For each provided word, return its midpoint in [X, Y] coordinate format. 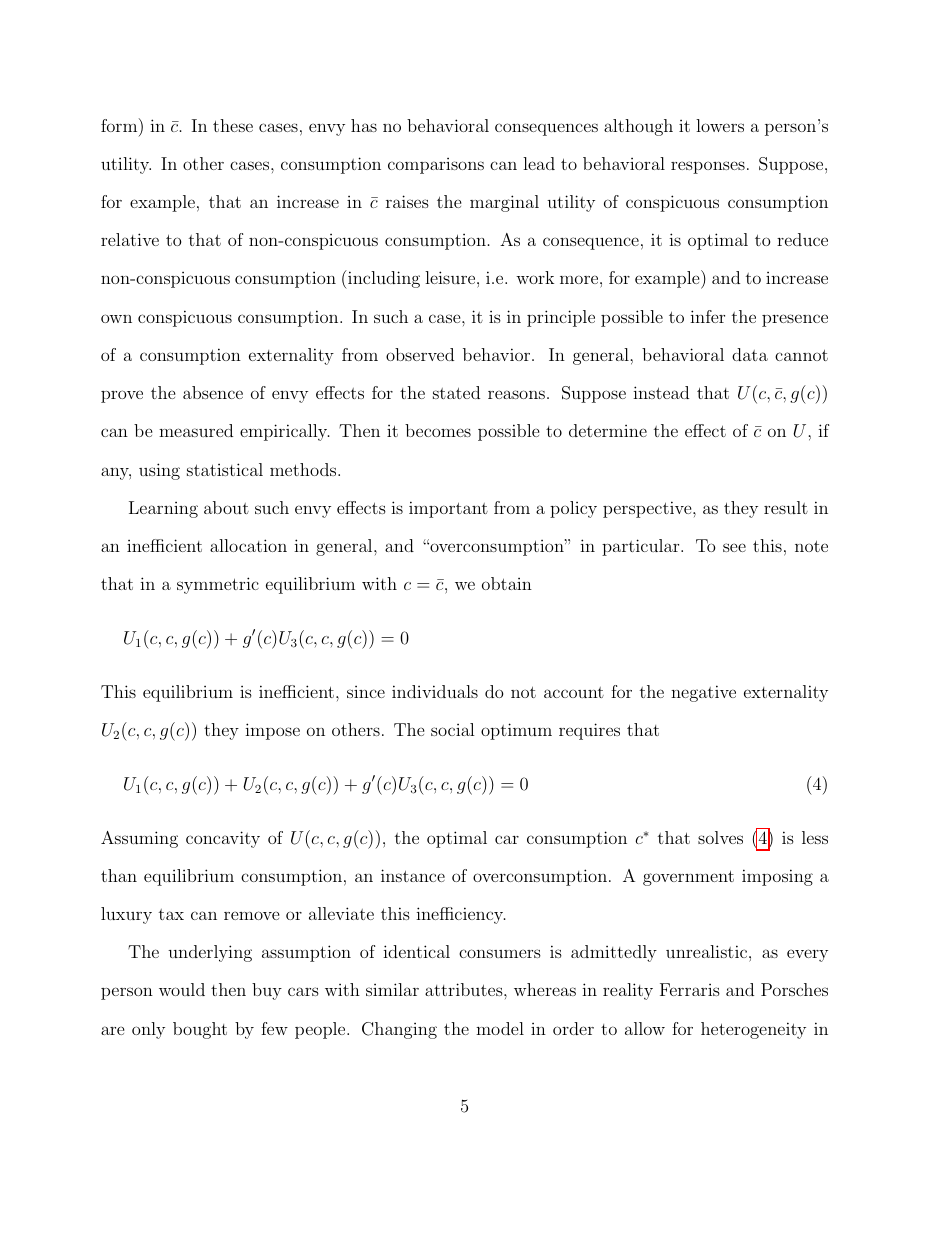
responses [708, 167]
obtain [507, 583]
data [750, 354]
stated [456, 392]
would [182, 989]
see [734, 547]
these [233, 125]
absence [213, 392]
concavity [223, 839]
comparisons [436, 166]
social [453, 729]
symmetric [218, 585]
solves [720, 837]
